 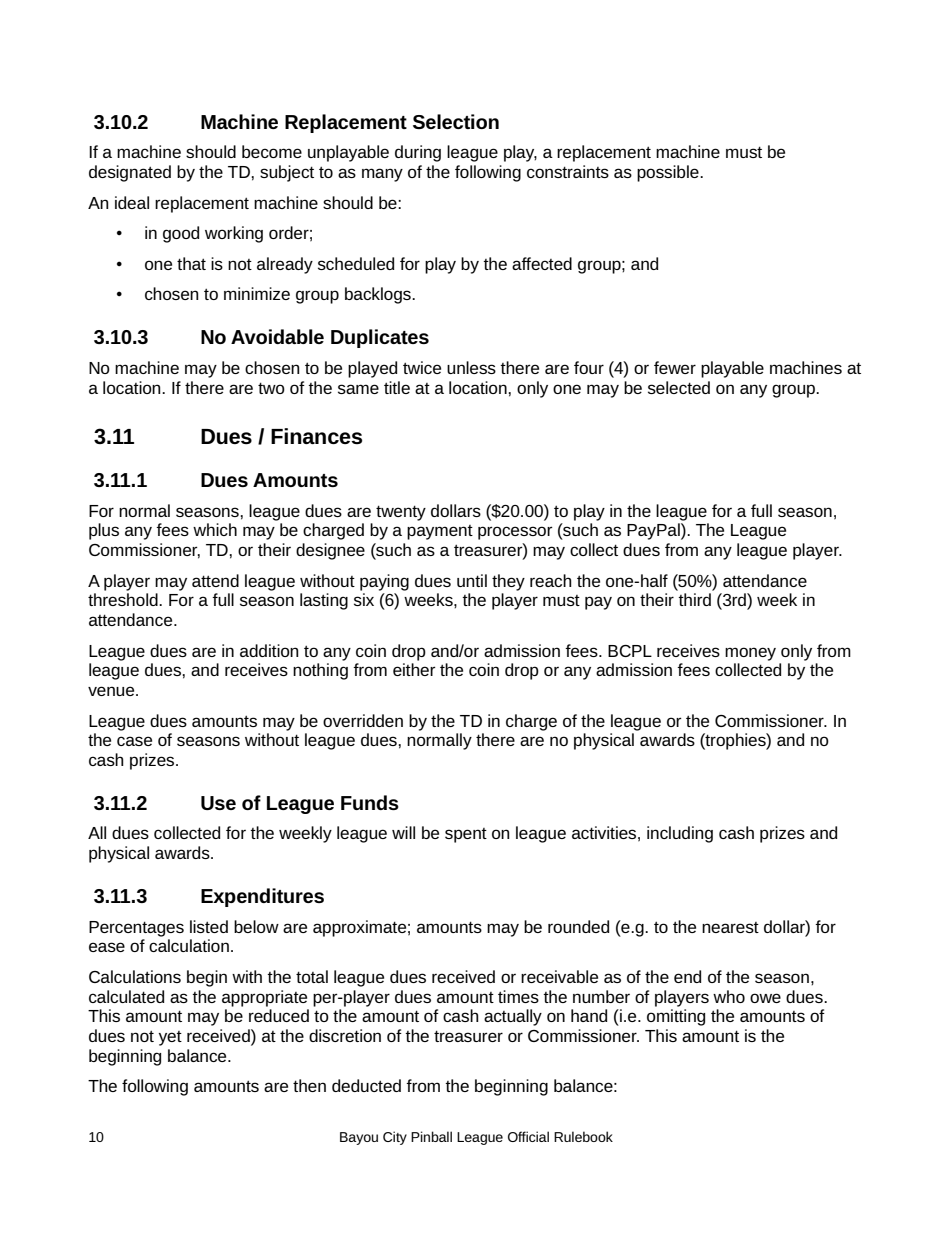 I want to click on third, so click(x=694, y=599).
